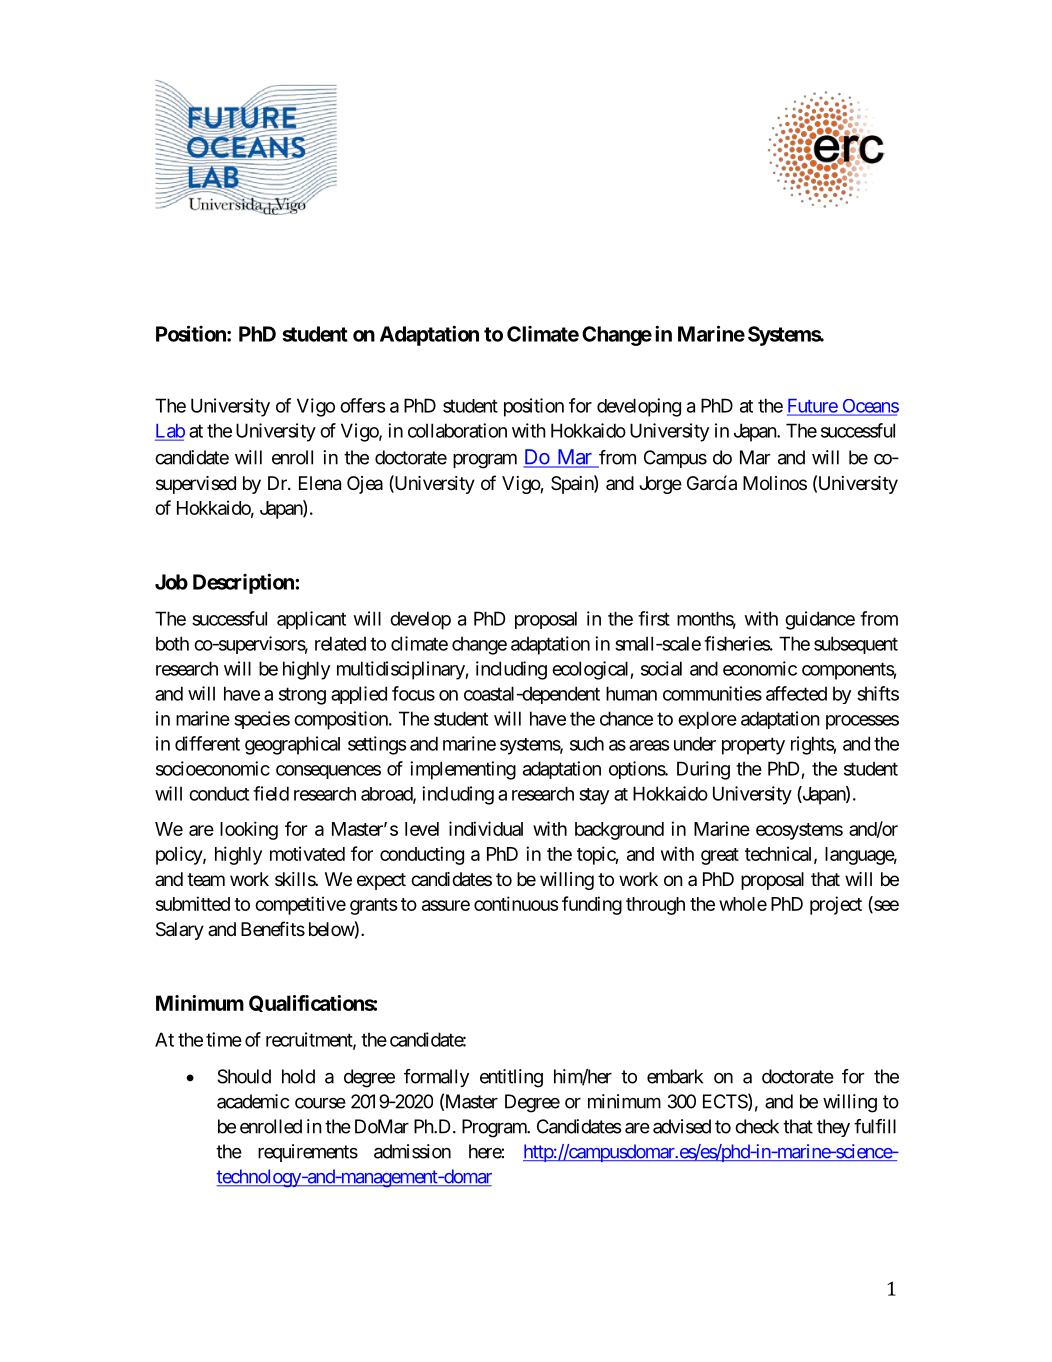  Describe the element at coordinates (307, 853) in the page. I see `motivated` at that location.
